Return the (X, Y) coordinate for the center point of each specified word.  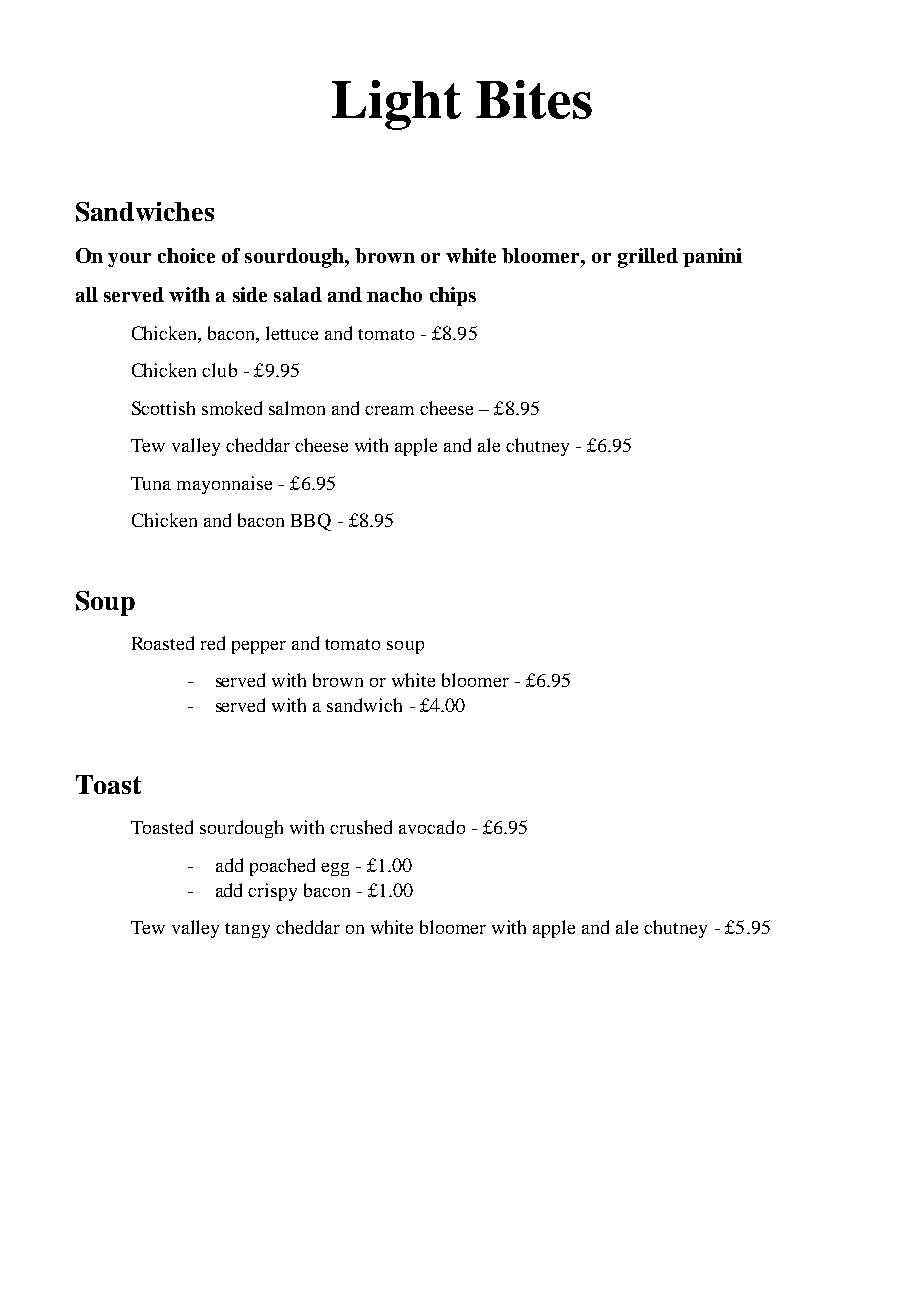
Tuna (151, 483)
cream (389, 410)
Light (396, 105)
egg (335, 869)
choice (186, 255)
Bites (534, 99)
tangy (247, 930)
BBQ (311, 522)
